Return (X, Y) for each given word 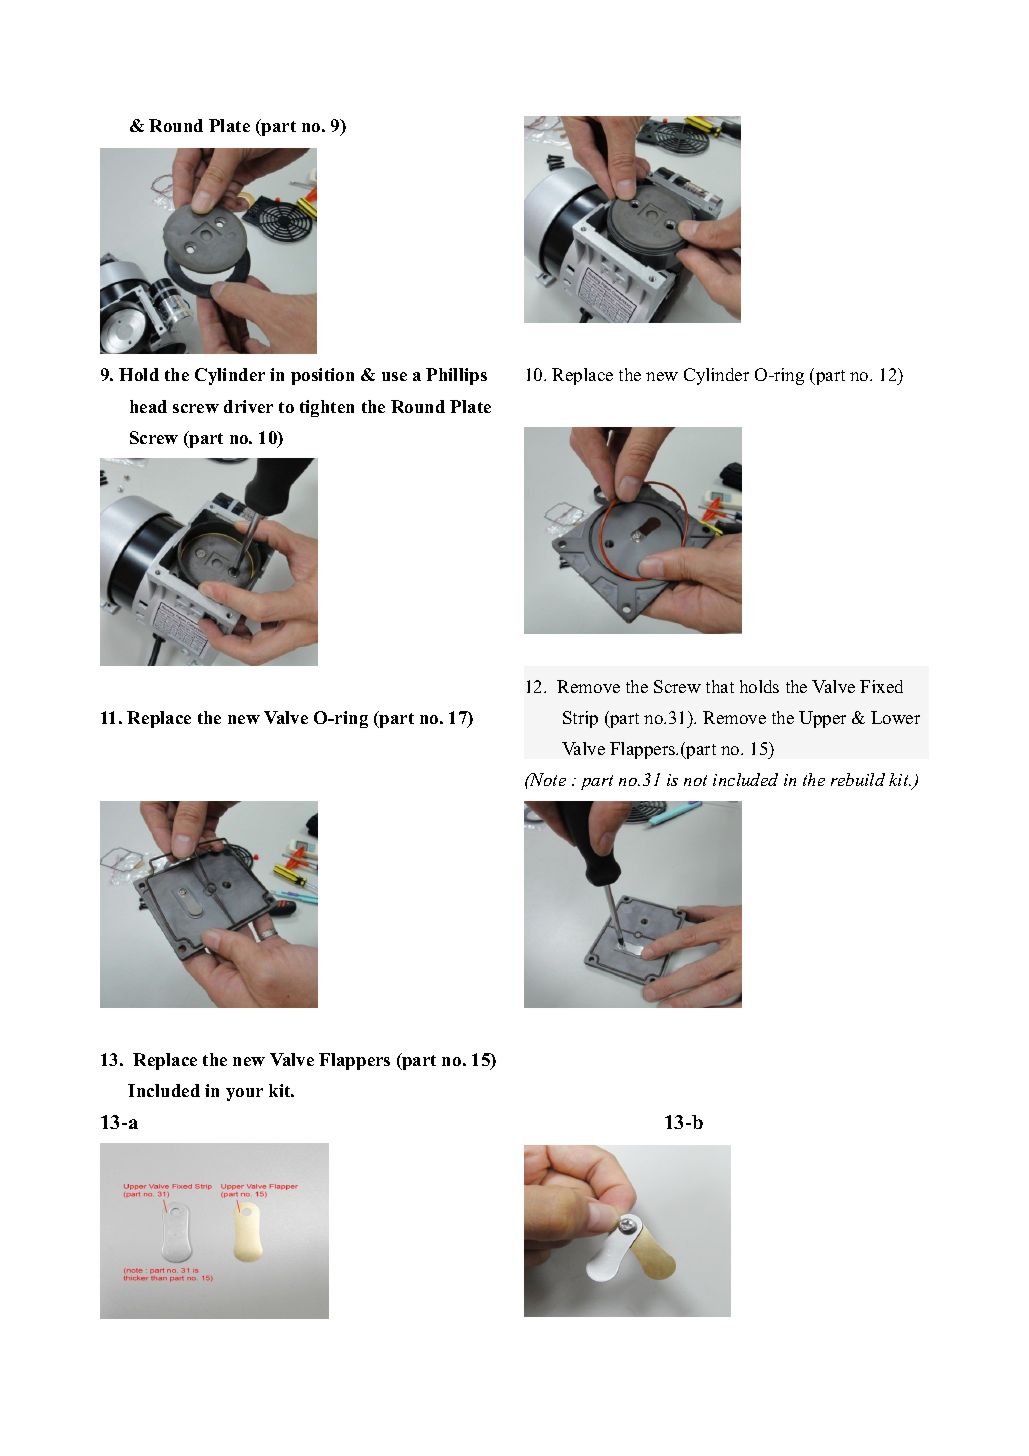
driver (248, 406)
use (394, 376)
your (244, 1094)
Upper (822, 719)
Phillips (456, 376)
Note (547, 779)
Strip (580, 719)
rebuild (858, 779)
